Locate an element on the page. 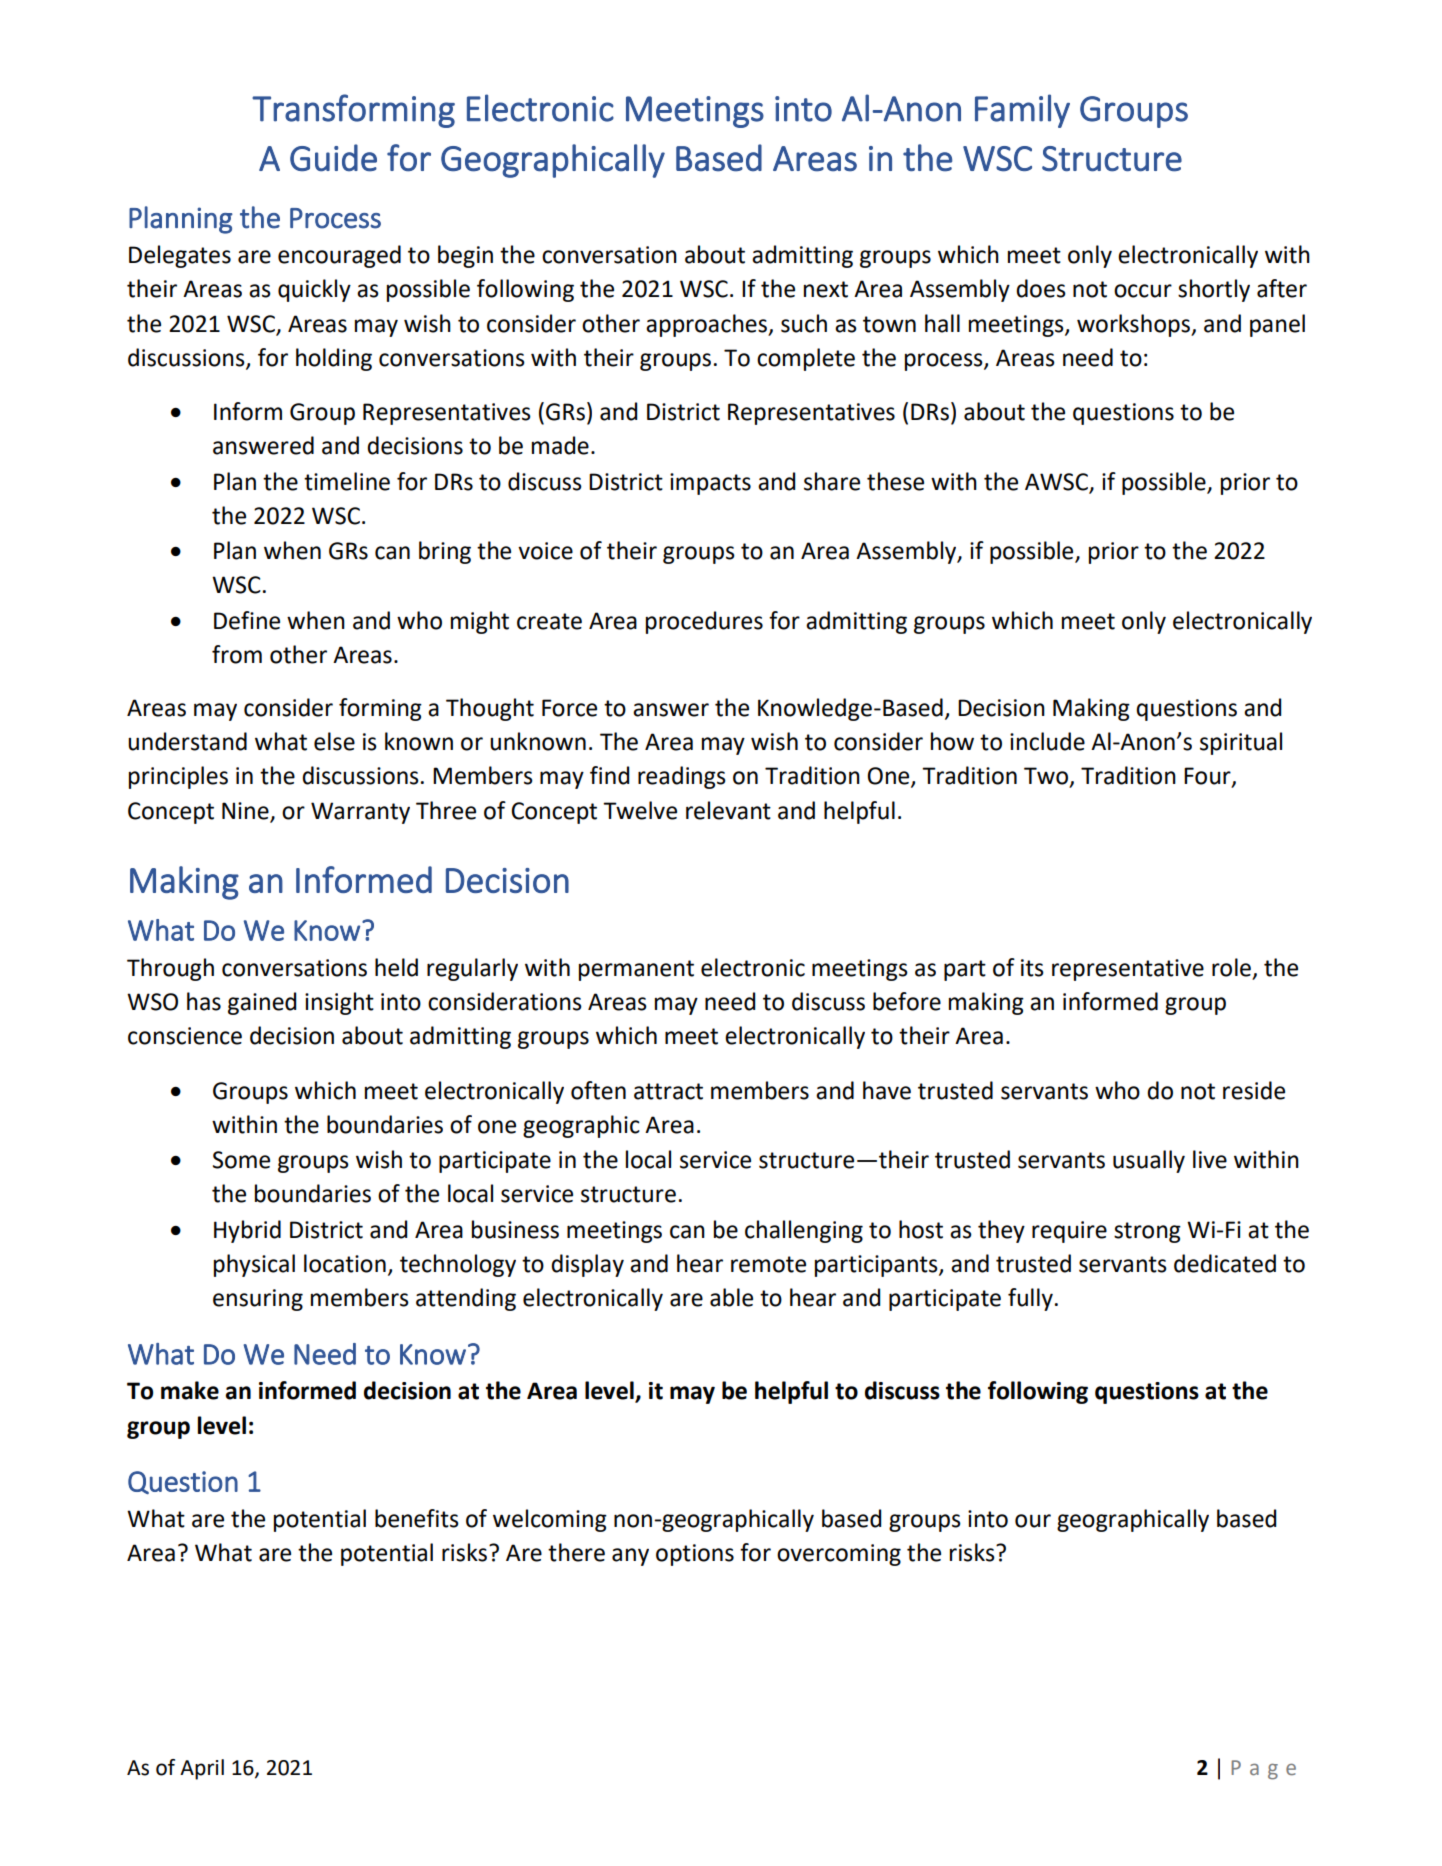 The width and height of the image is (1442, 1866). options is located at coordinates (695, 1555).
